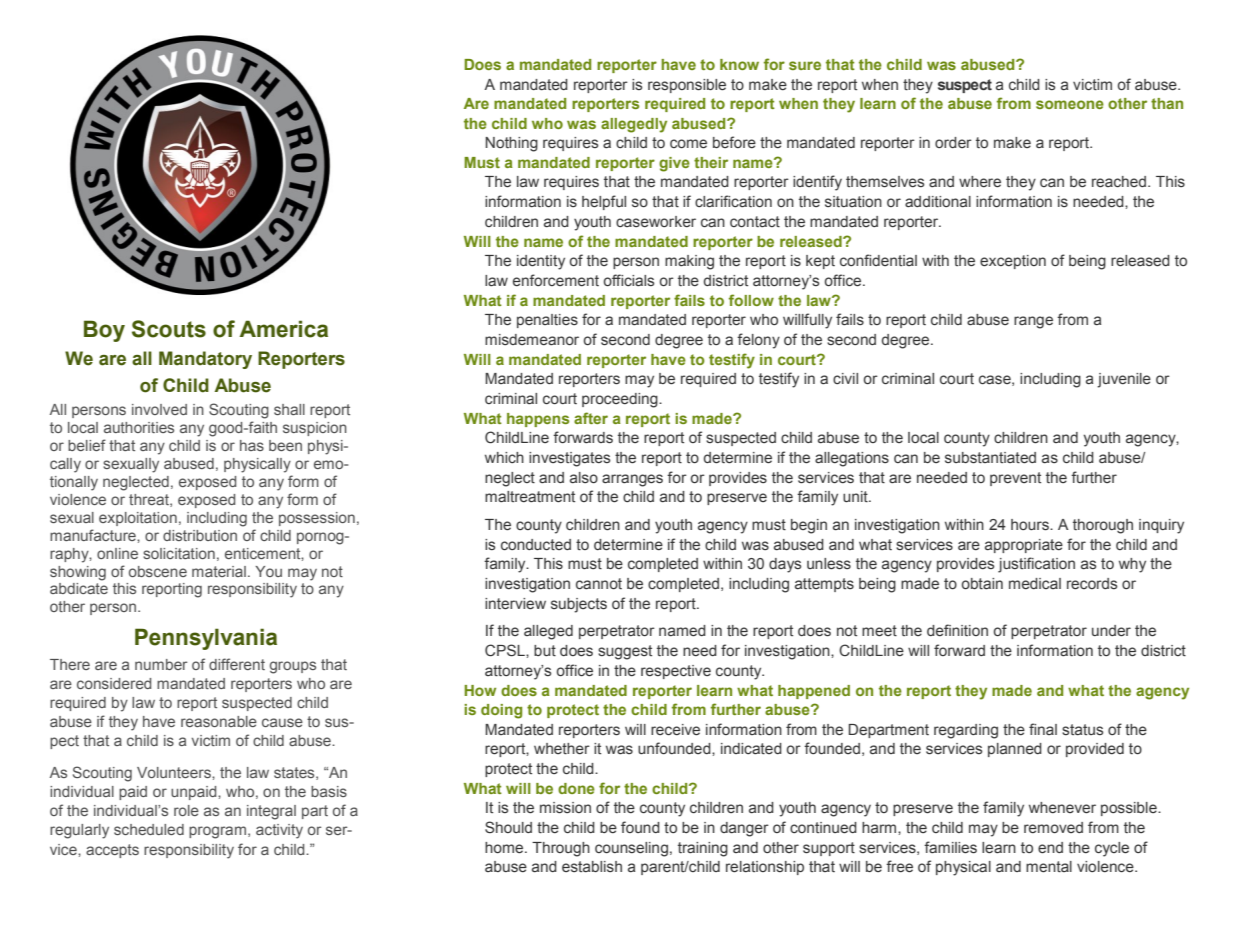 The image size is (1233, 952). Describe the element at coordinates (219, 571) in the screenshot. I see `material` at that location.
